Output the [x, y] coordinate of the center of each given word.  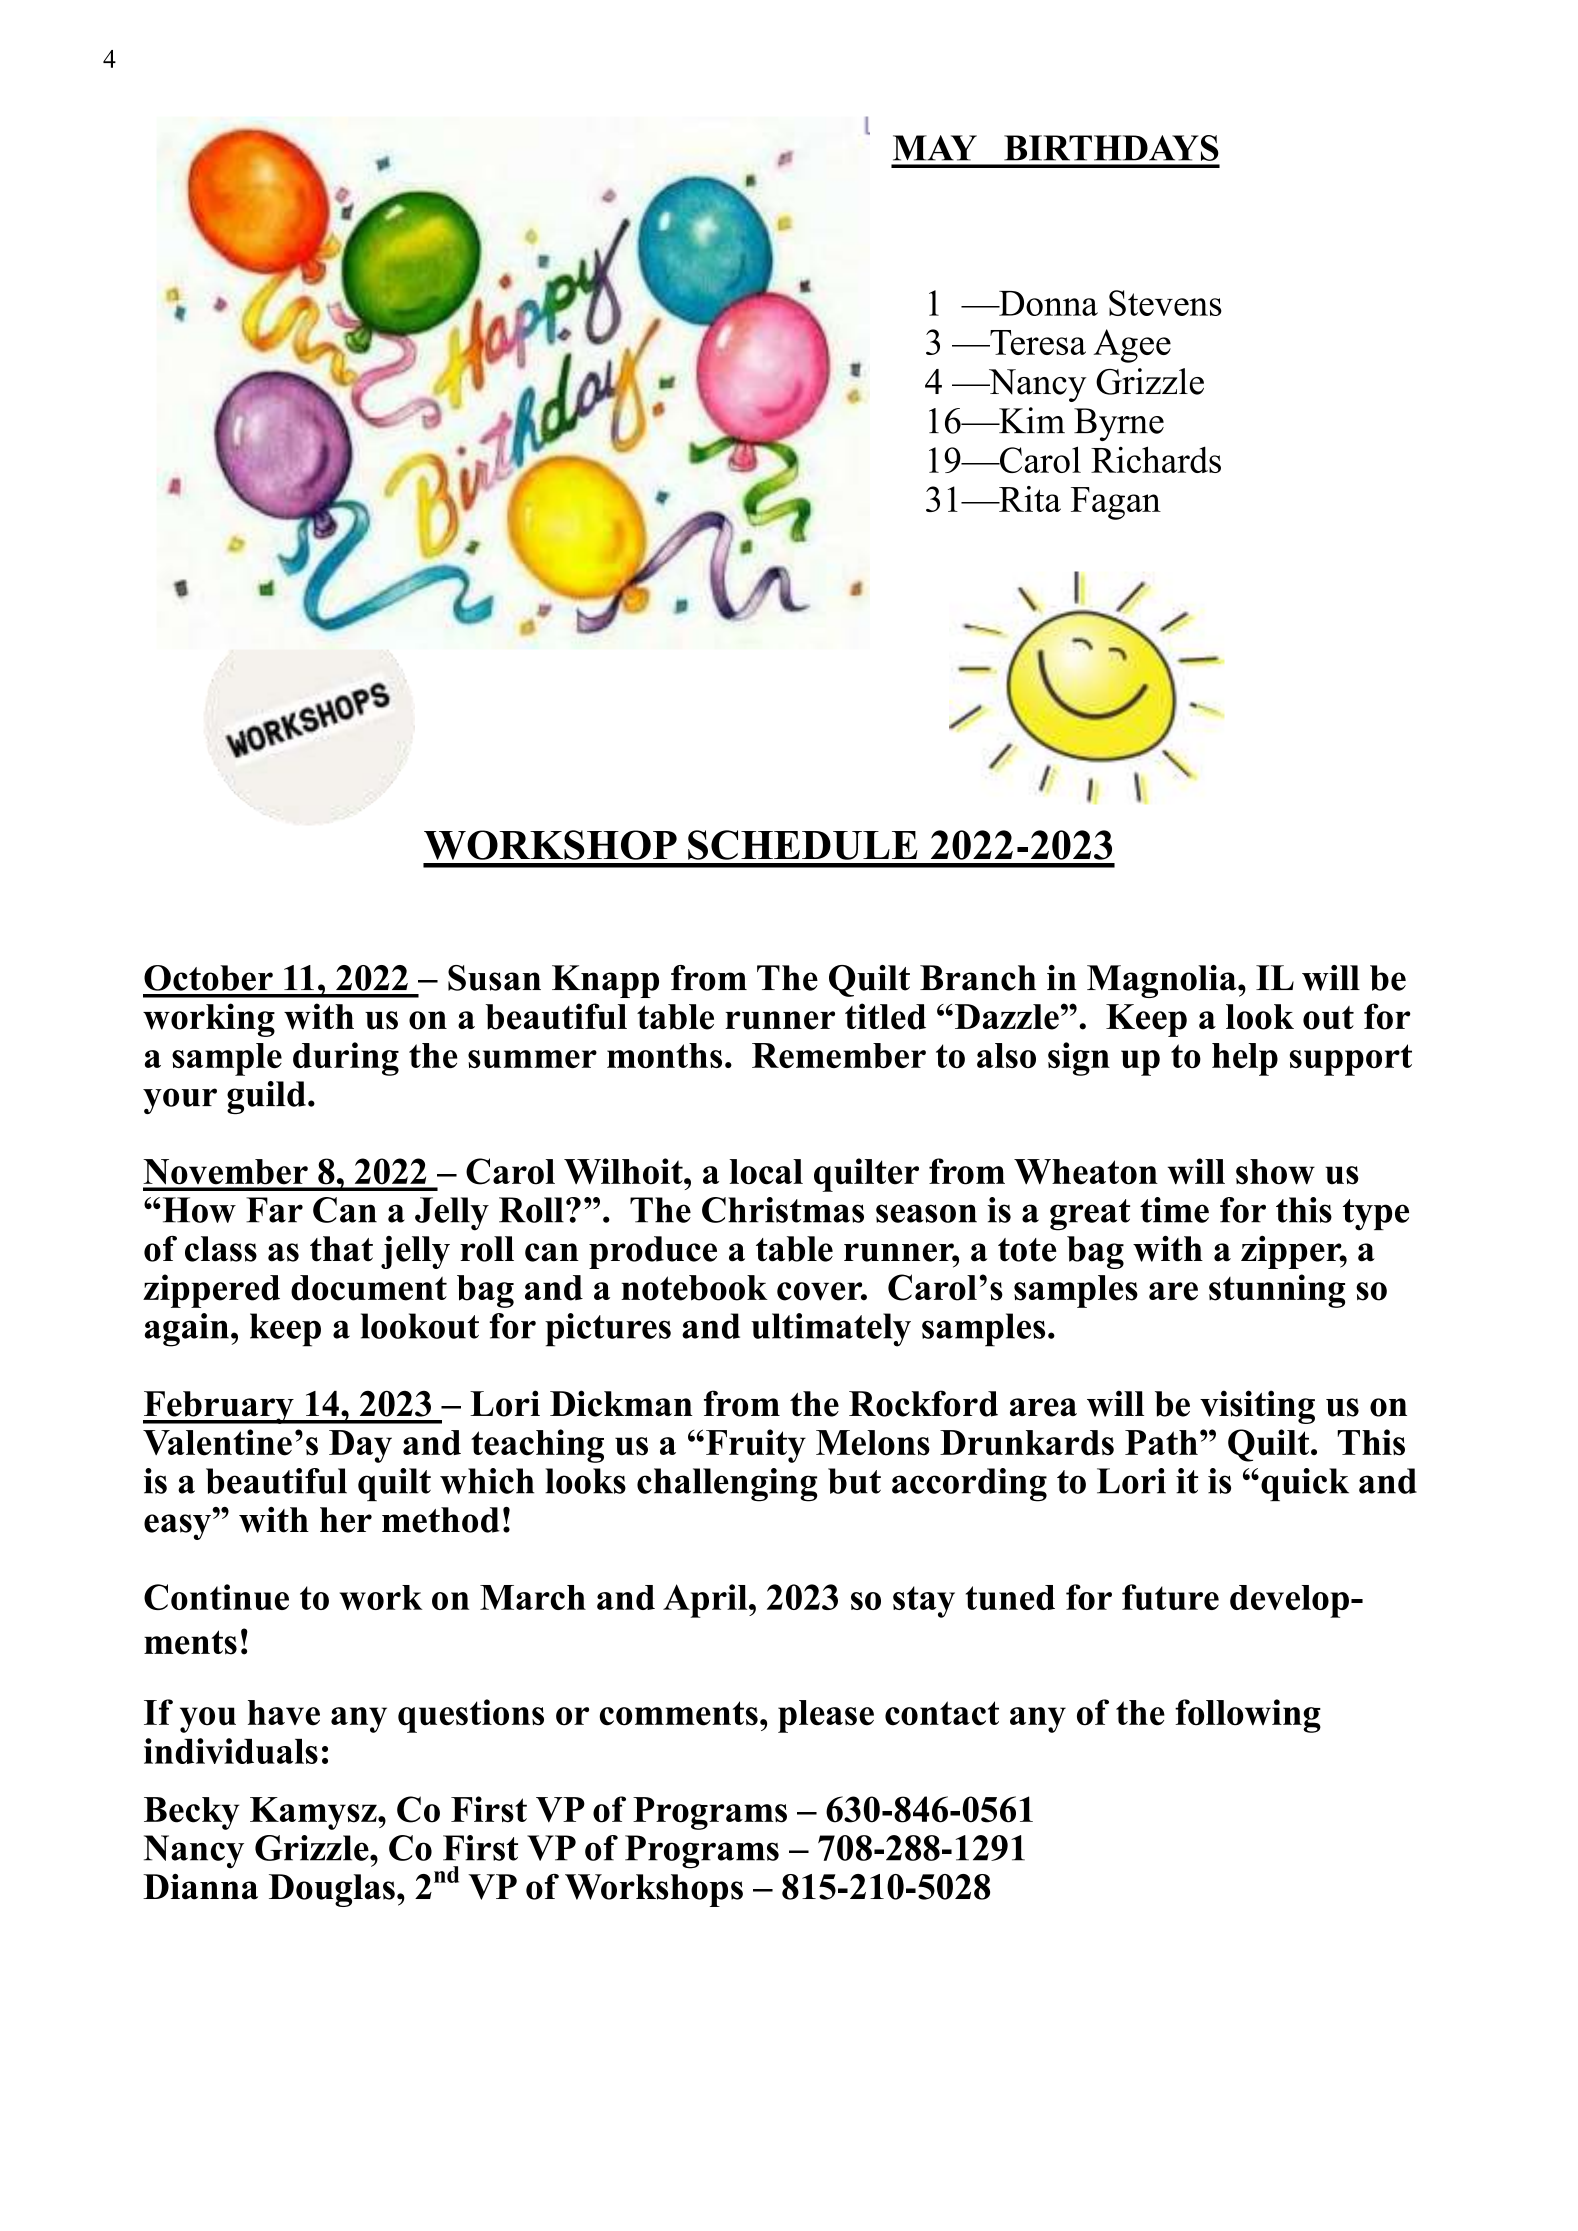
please [826, 1716]
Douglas [332, 1890]
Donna [1047, 303]
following [1248, 1716]
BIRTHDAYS [1111, 148]
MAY [935, 148]
